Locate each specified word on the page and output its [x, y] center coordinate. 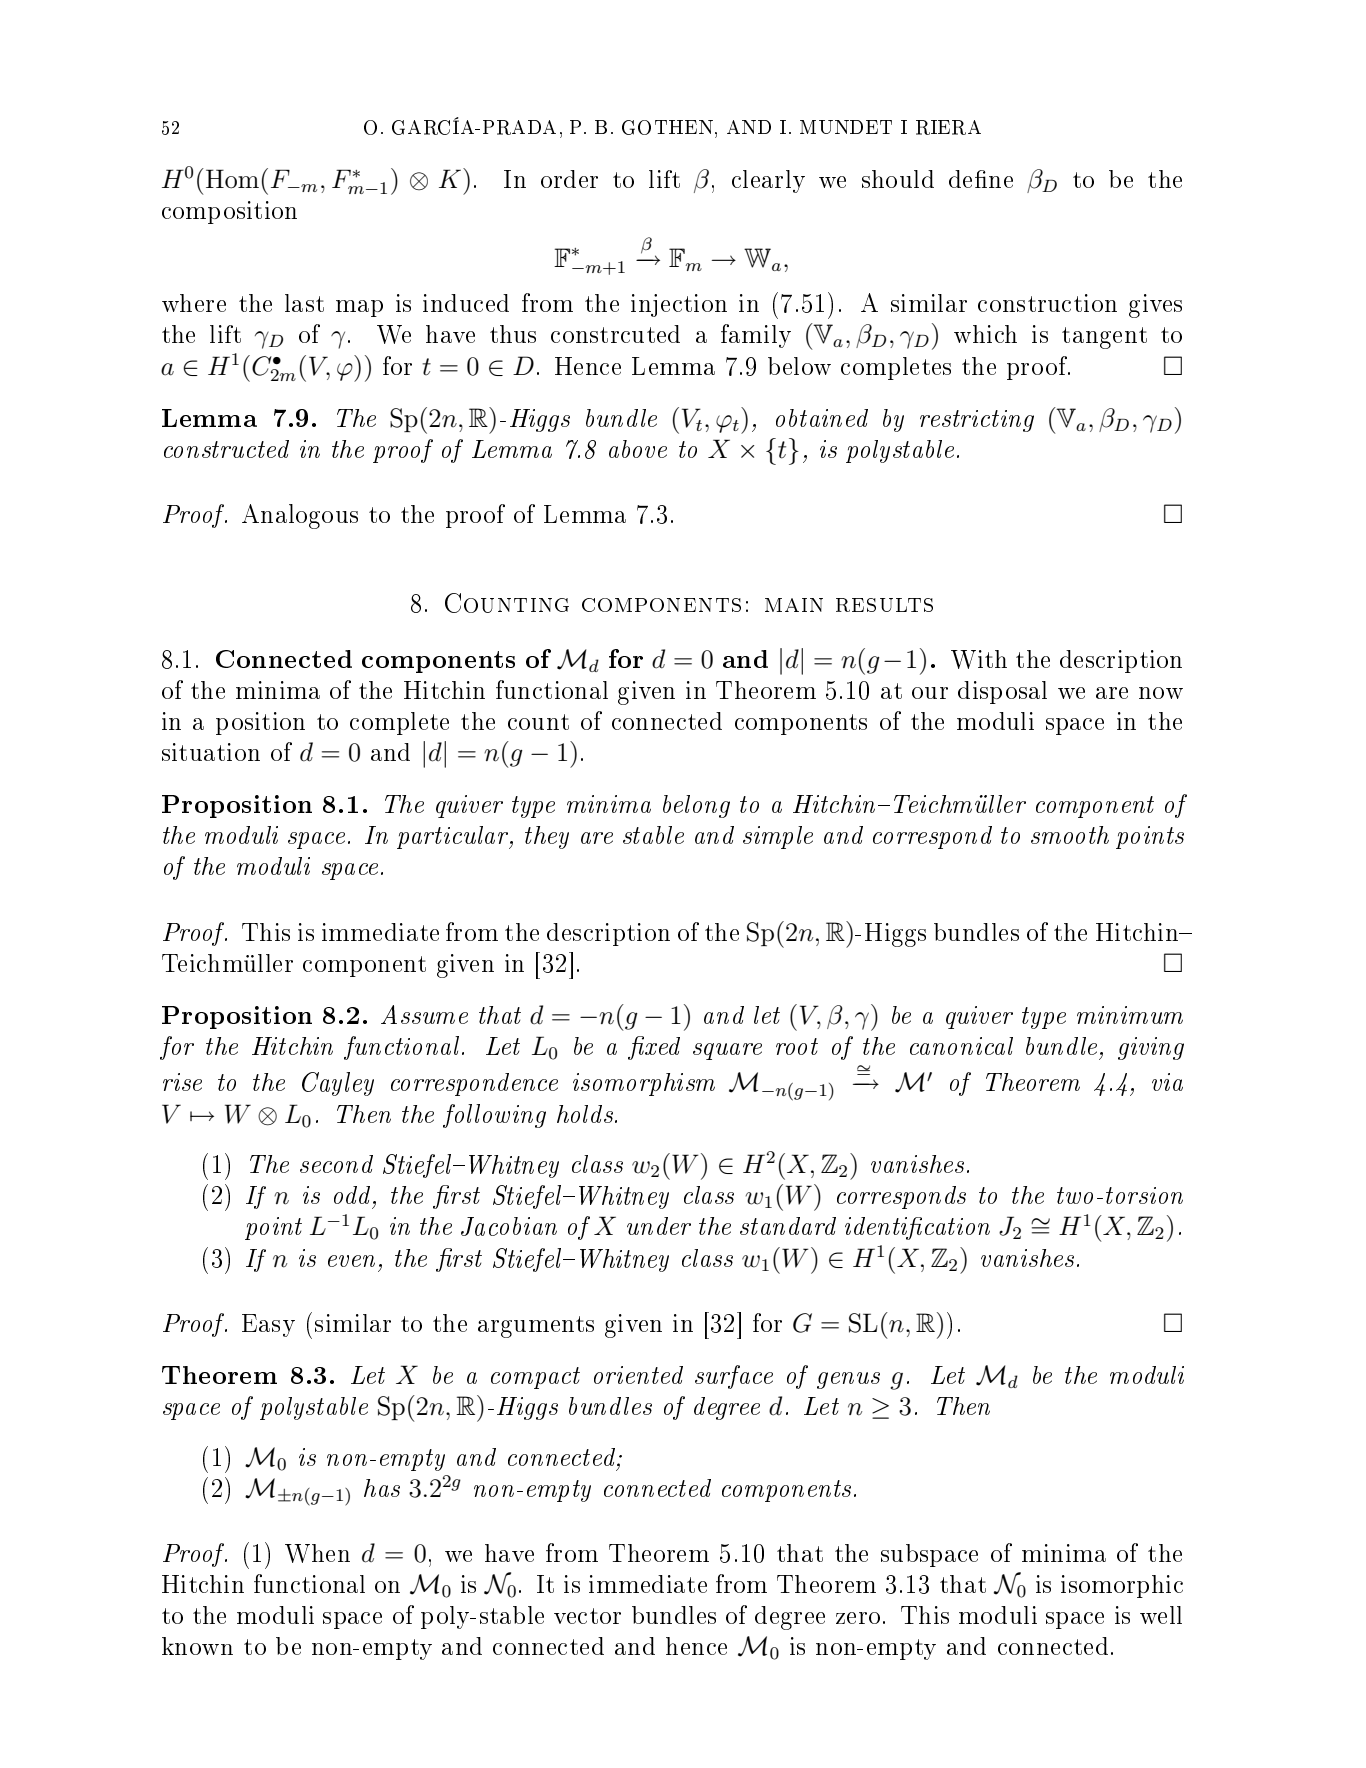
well [1161, 1615]
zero [858, 1618]
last [304, 303]
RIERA [948, 127]
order [569, 179]
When [317, 1553]
